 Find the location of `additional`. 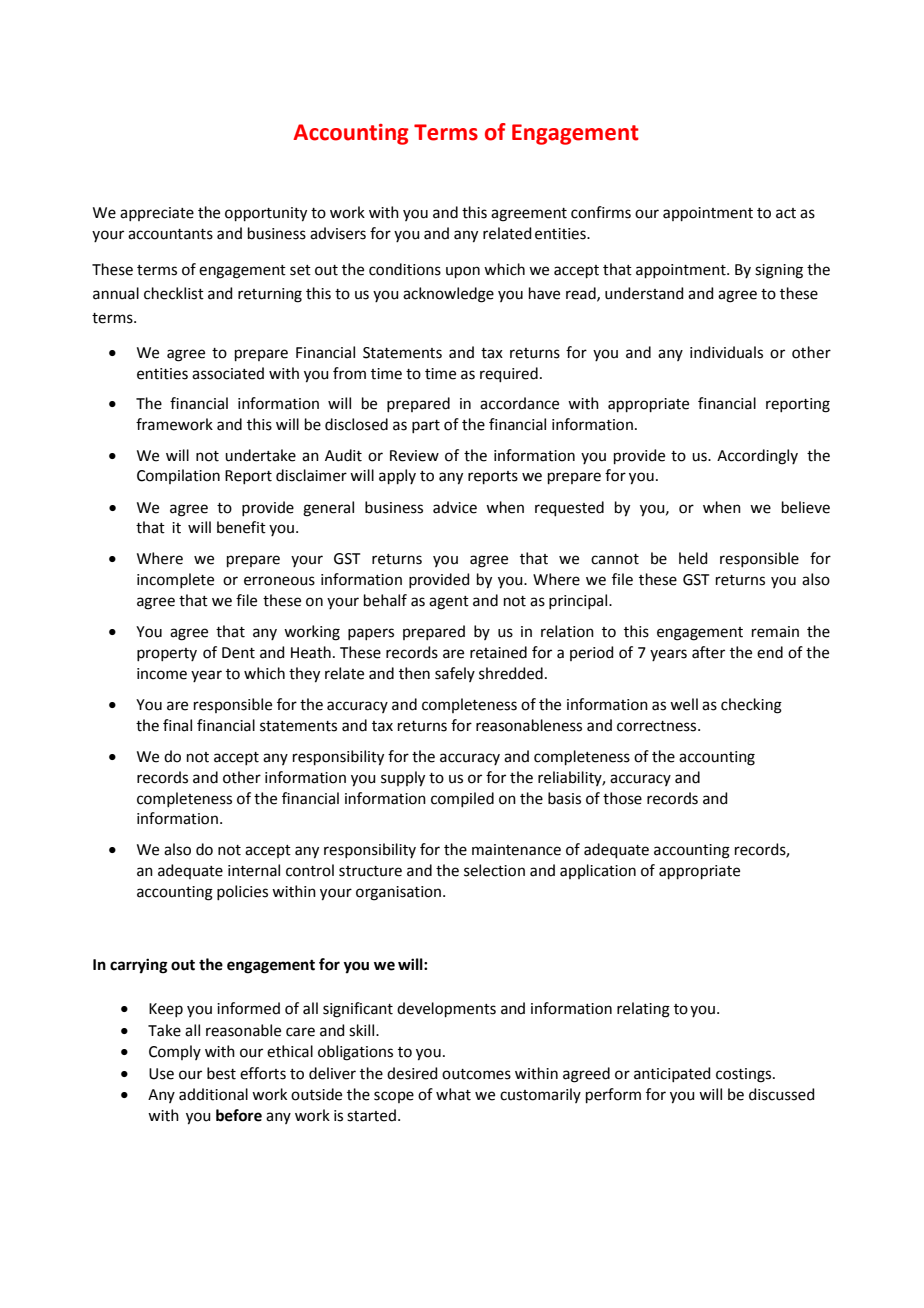

additional is located at coordinates (213, 1094).
